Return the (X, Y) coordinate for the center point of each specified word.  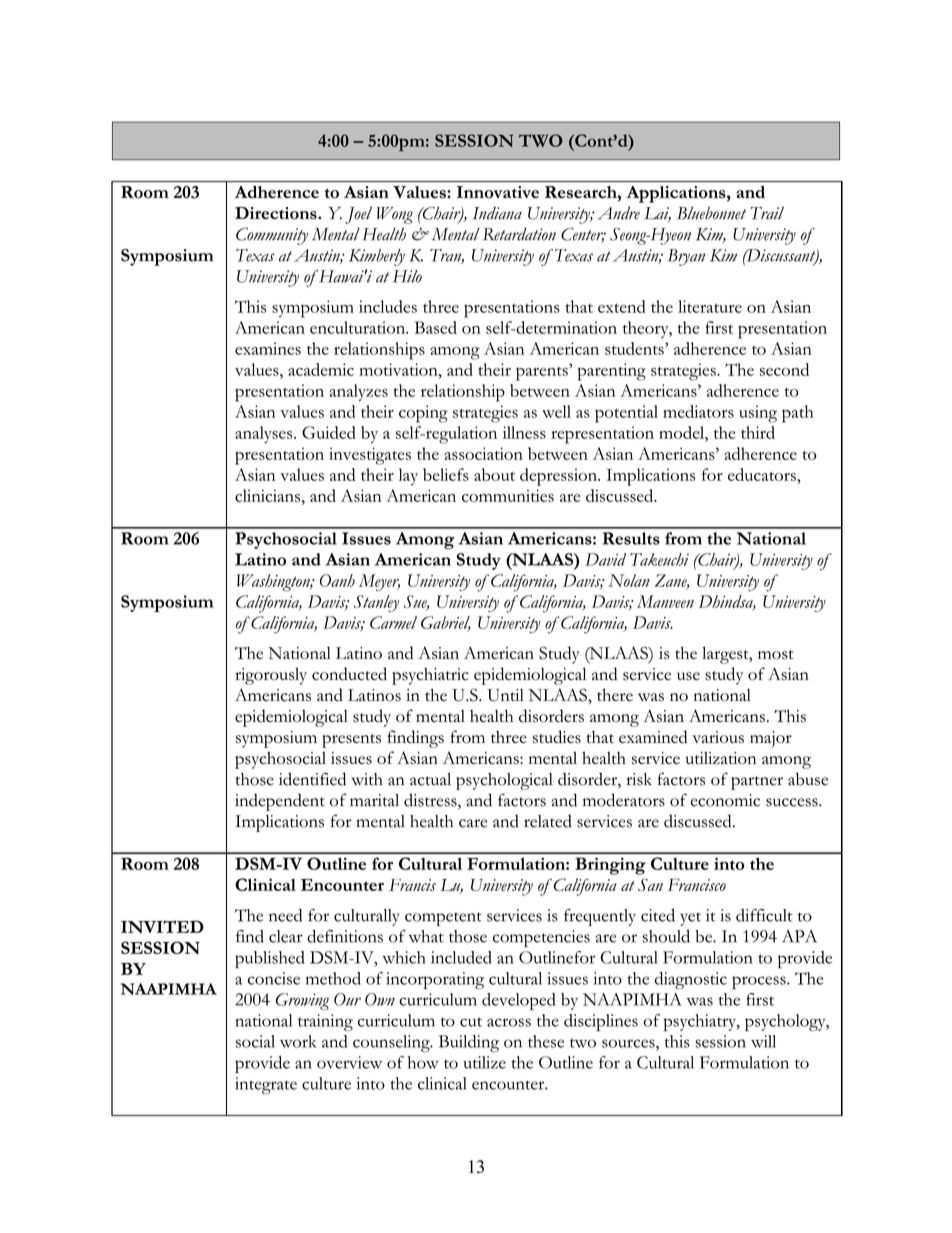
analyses (265, 434)
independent (280, 802)
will (763, 1041)
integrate (266, 1085)
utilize (484, 1062)
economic (725, 800)
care (473, 823)
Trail (767, 213)
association (483, 453)
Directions (277, 213)
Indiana (497, 213)
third (758, 432)
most (776, 655)
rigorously (271, 676)
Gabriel (446, 623)
